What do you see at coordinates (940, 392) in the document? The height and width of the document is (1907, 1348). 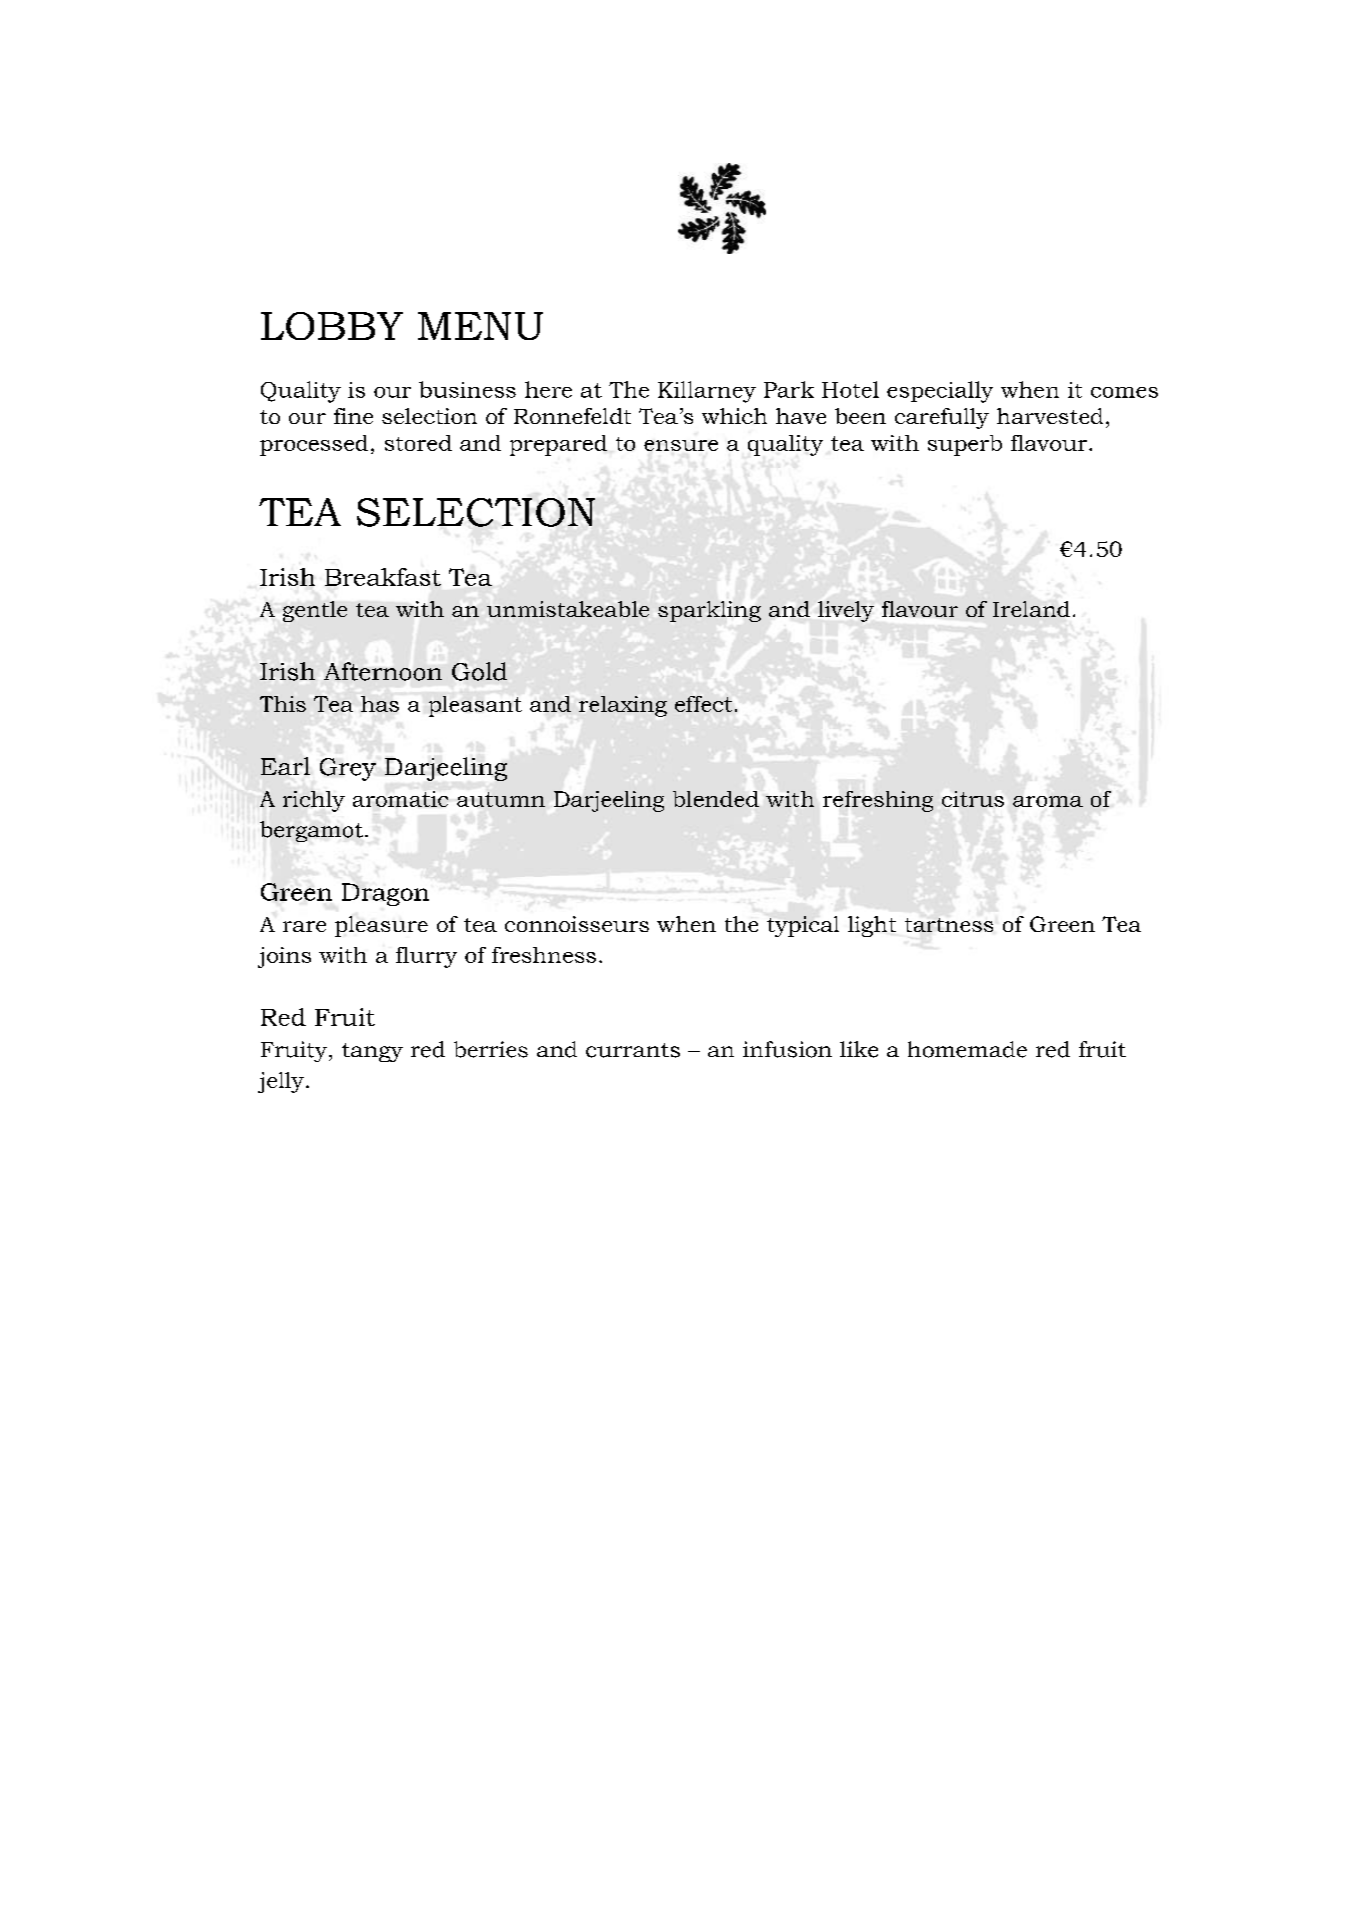 I see `especially` at bounding box center [940, 392].
